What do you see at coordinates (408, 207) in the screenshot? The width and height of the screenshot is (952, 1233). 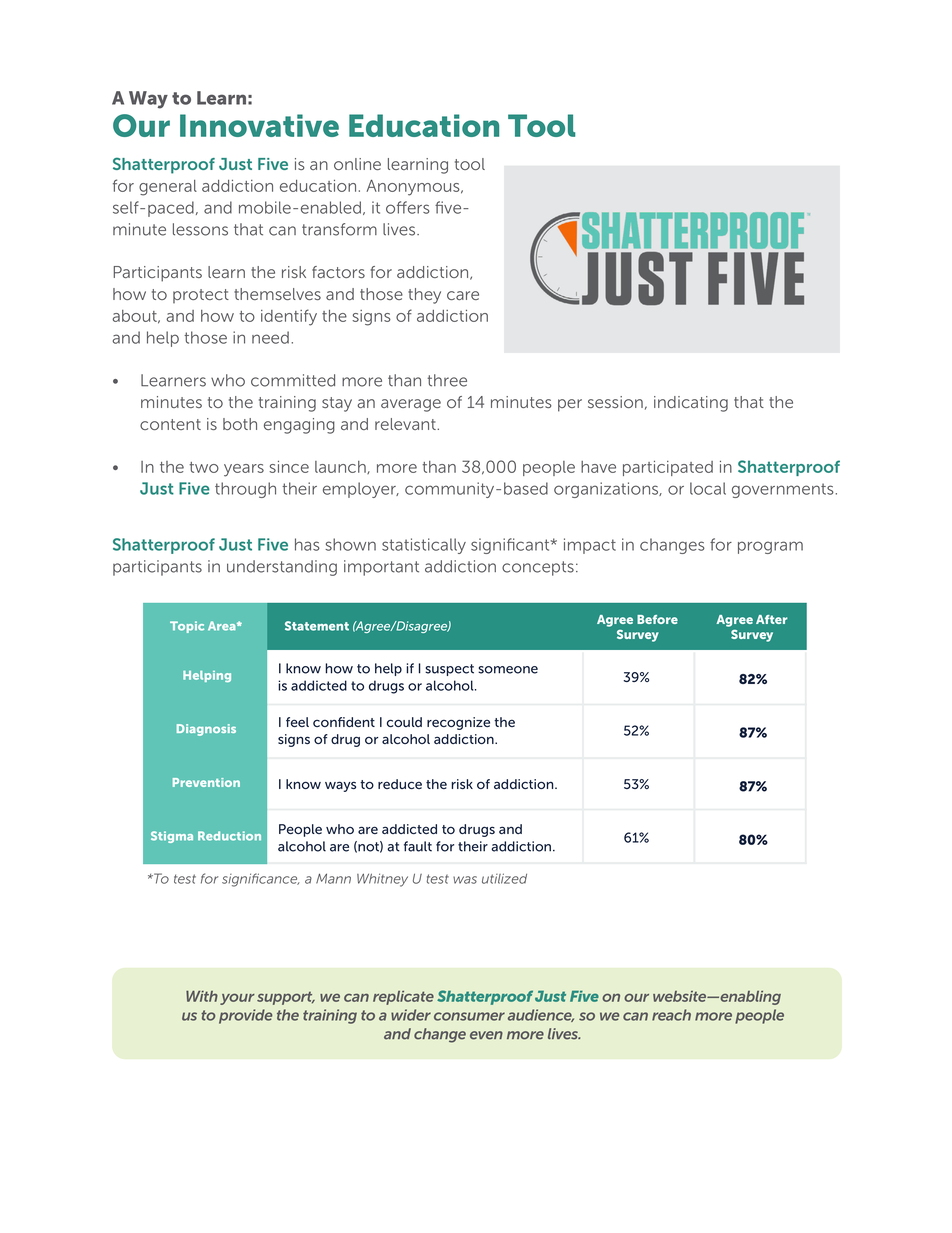 I see `offers` at bounding box center [408, 207].
